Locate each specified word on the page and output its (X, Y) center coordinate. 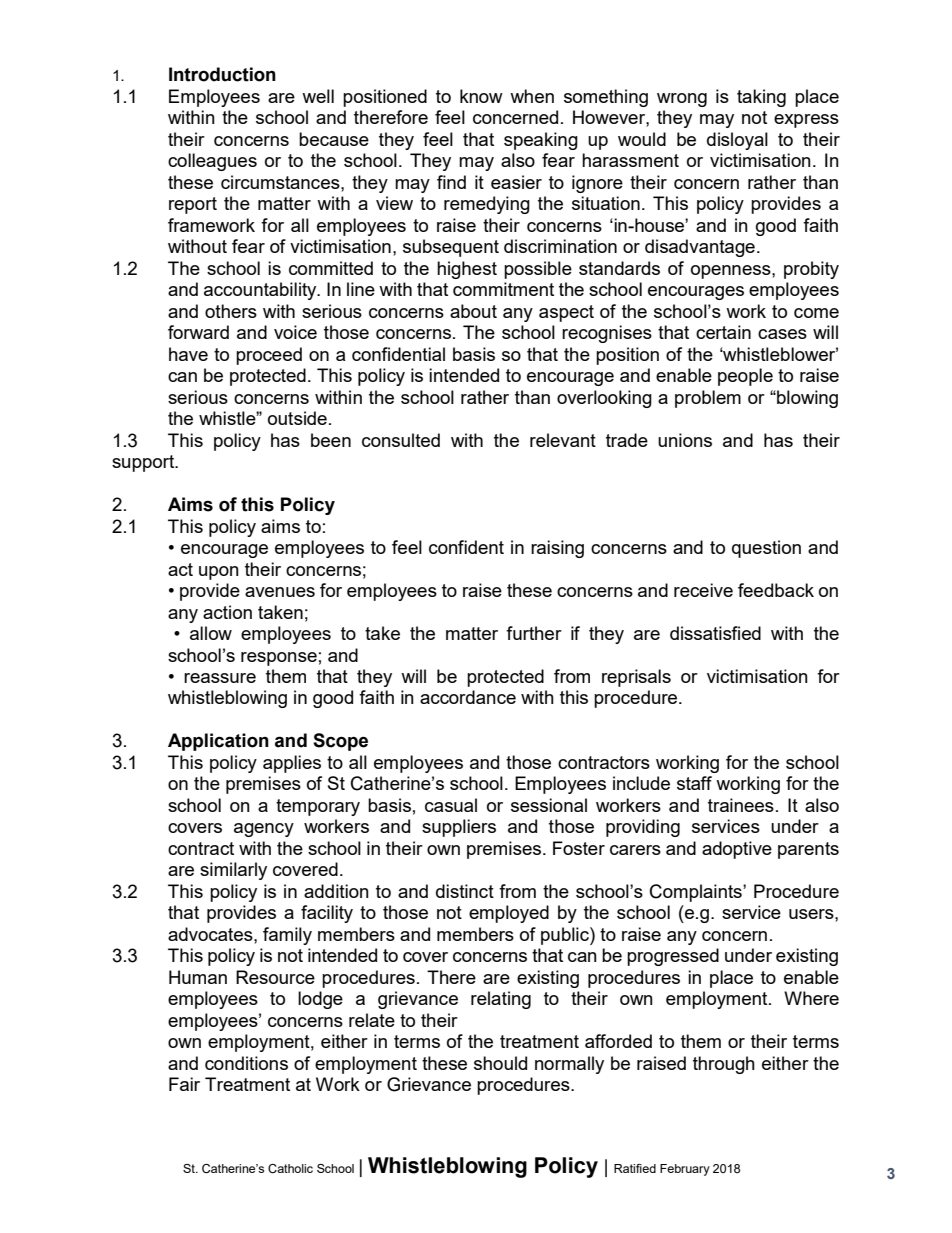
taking (761, 98)
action (227, 612)
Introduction (222, 74)
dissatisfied (715, 633)
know (481, 96)
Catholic (290, 1168)
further (534, 633)
